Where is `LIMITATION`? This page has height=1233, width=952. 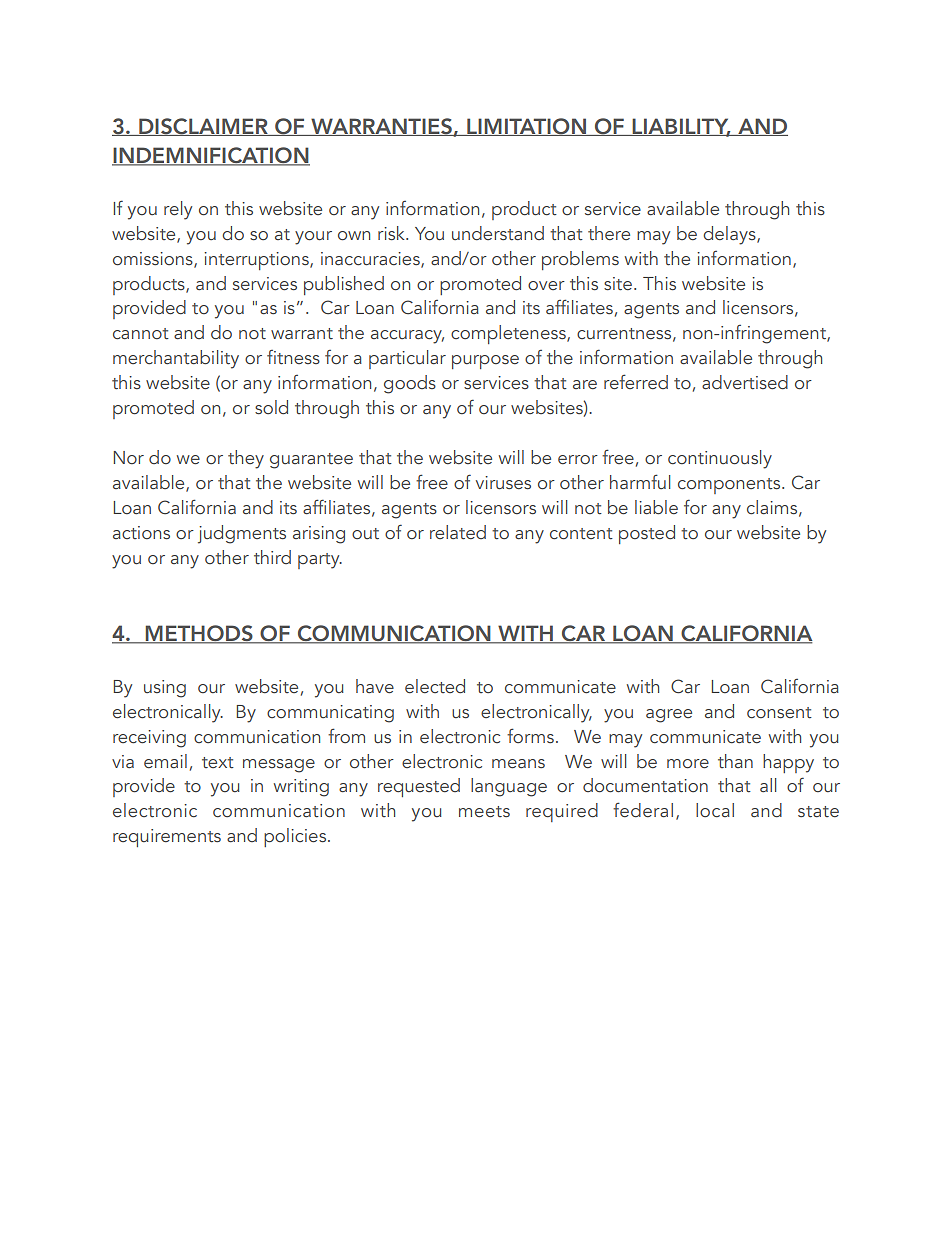 LIMITATION is located at coordinates (526, 127).
